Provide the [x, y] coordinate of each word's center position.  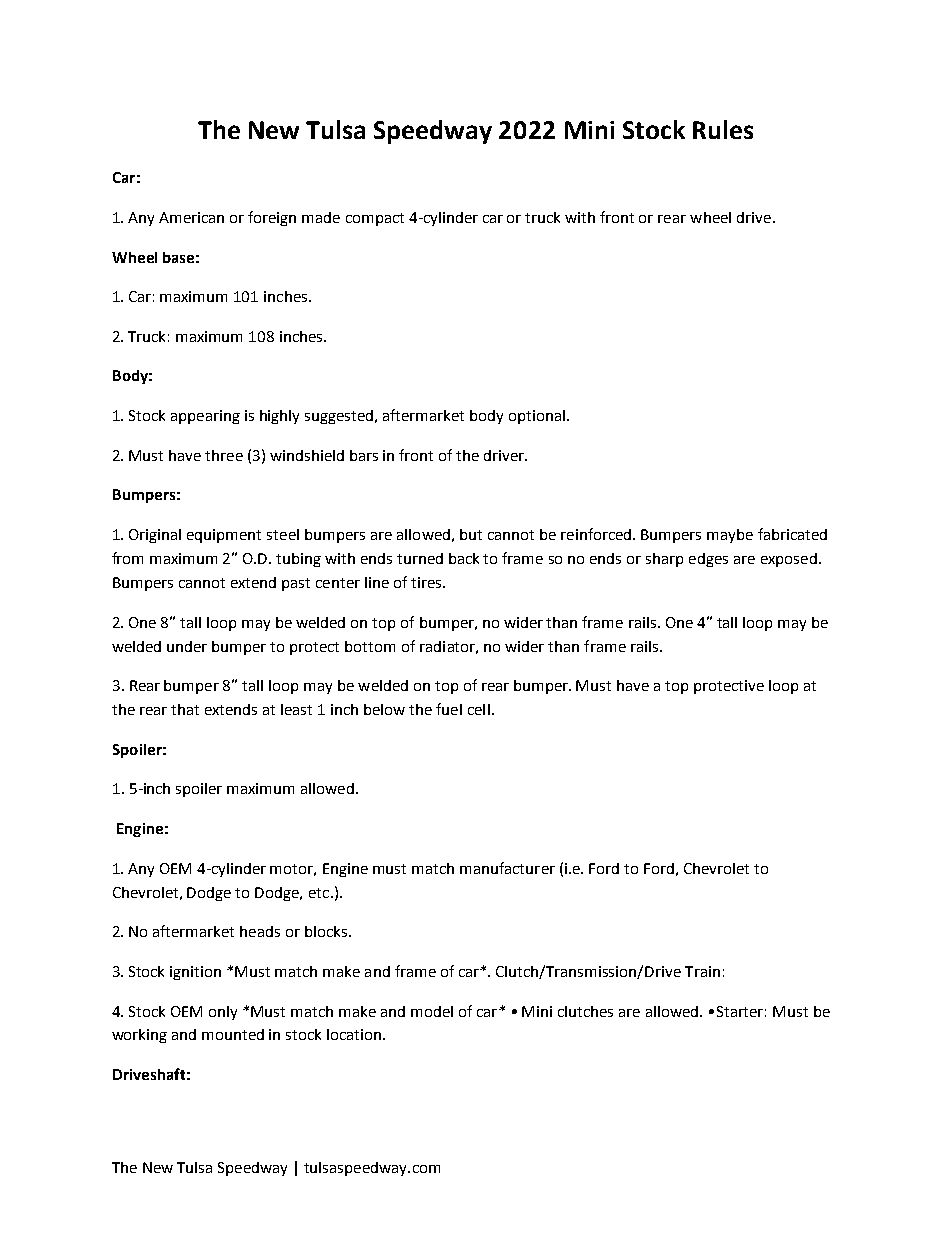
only [223, 1013]
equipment [224, 536]
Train [702, 971]
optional [537, 417]
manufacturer [507, 868]
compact [375, 219]
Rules [723, 129]
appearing [205, 417]
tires [427, 582]
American [191, 217]
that [185, 709]
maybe [730, 536]
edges [708, 560]
